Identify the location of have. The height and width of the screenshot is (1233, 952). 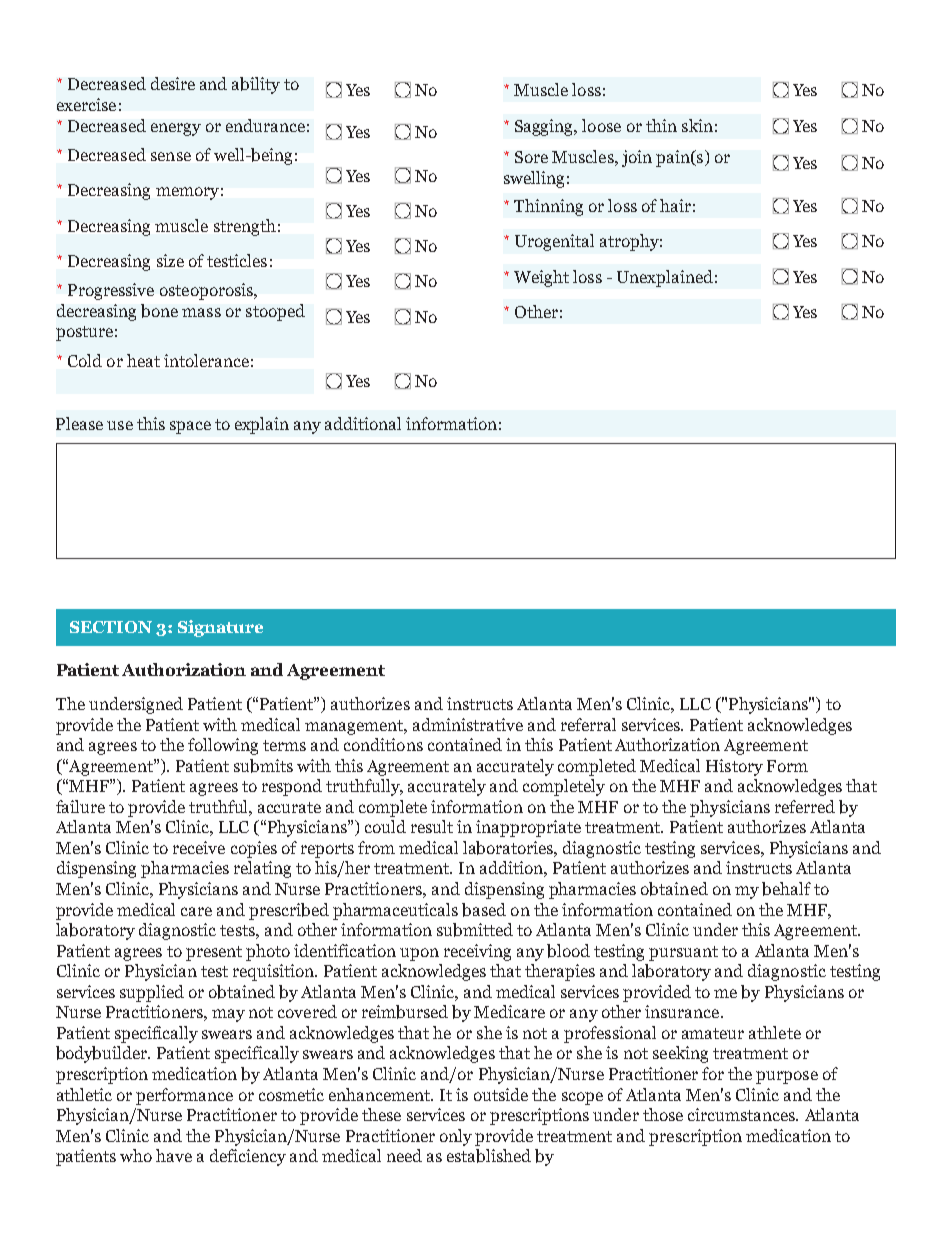
(174, 1155).
